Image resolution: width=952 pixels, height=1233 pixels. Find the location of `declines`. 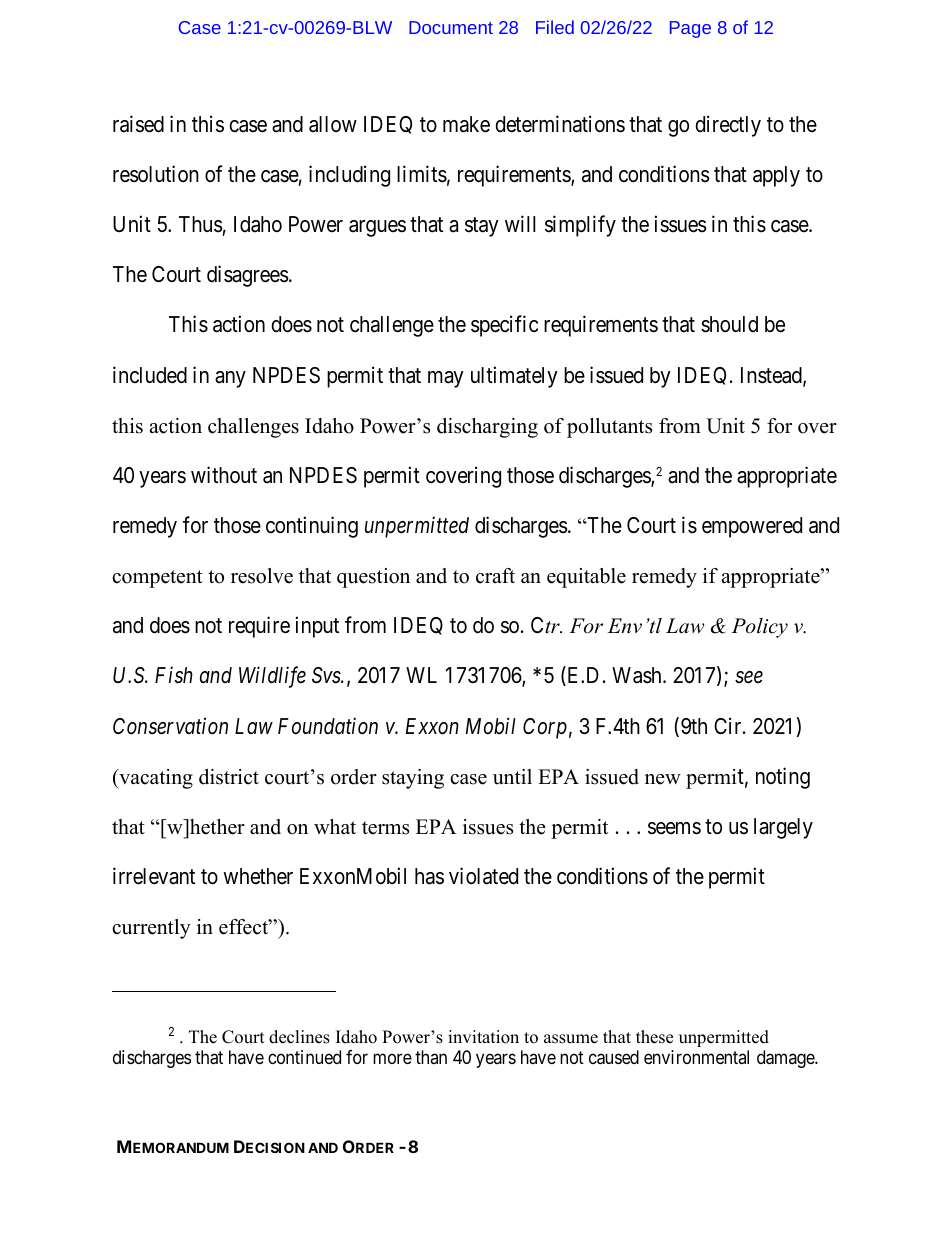

declines is located at coordinates (299, 1037).
